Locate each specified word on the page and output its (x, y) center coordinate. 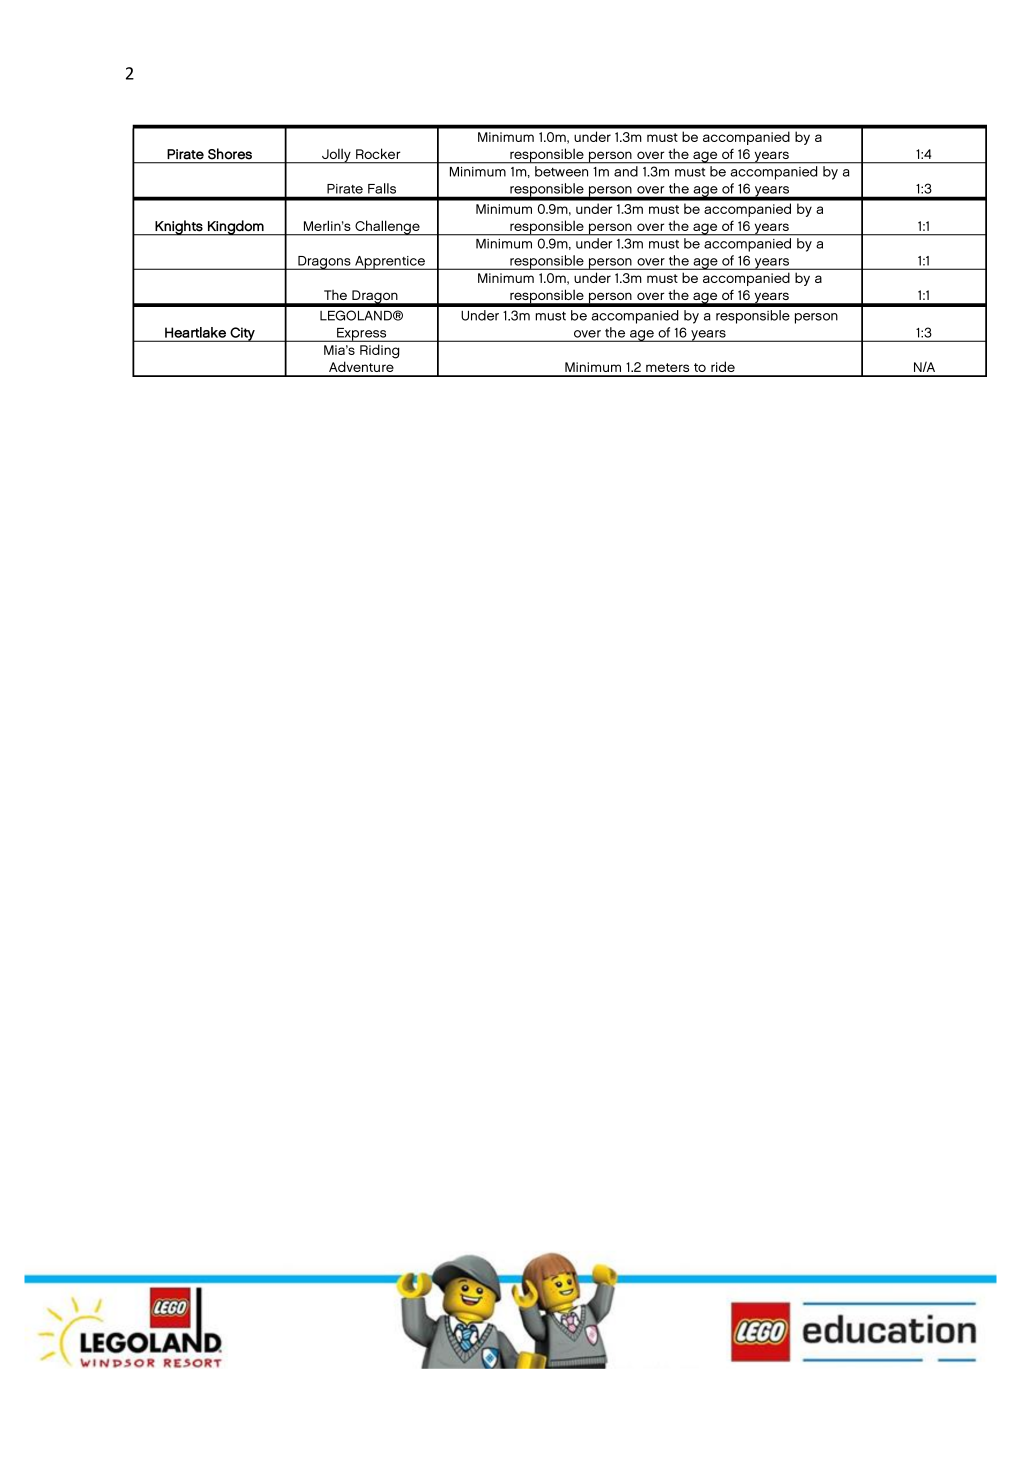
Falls (382, 188)
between (561, 171)
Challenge (387, 228)
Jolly (336, 156)
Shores (230, 153)
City (242, 334)
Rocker (378, 154)
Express (362, 335)
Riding (379, 352)
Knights (179, 228)
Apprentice (390, 263)
